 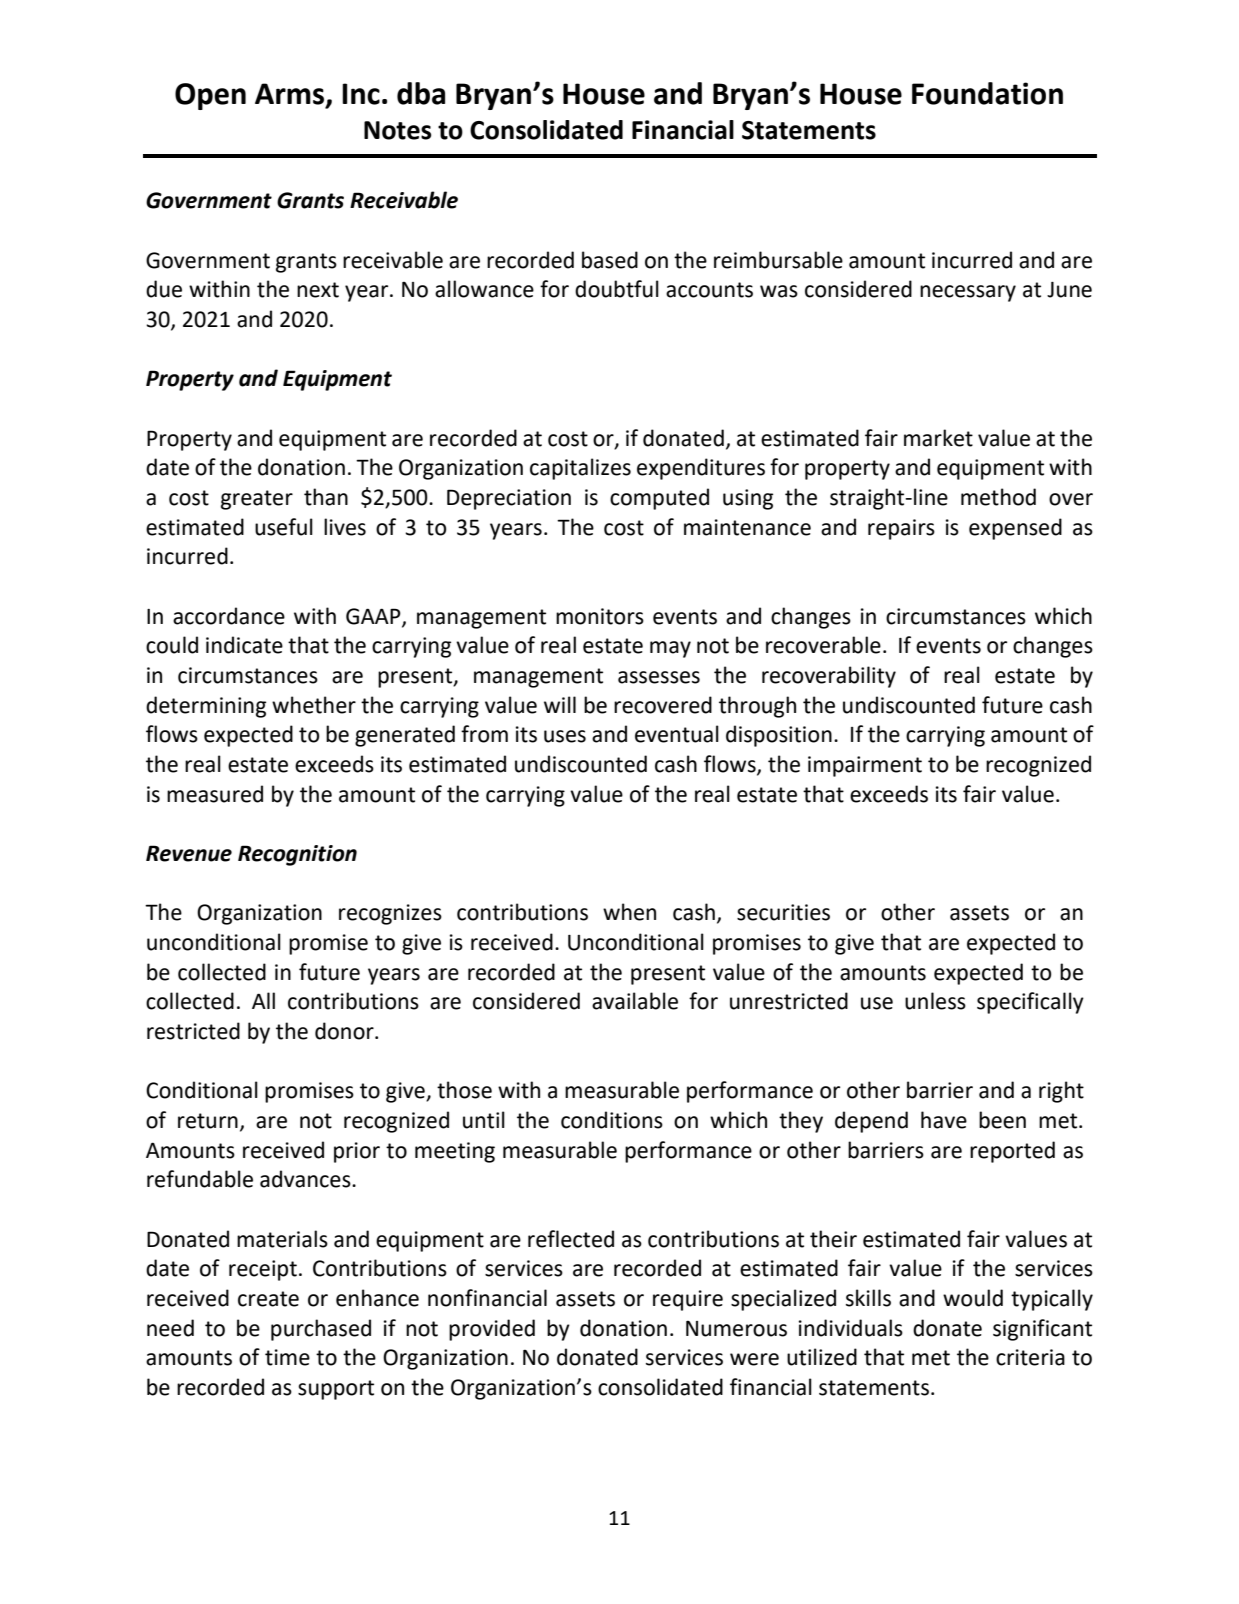 What do you see at coordinates (345, 1031) in the page?
I see `donor` at bounding box center [345, 1031].
